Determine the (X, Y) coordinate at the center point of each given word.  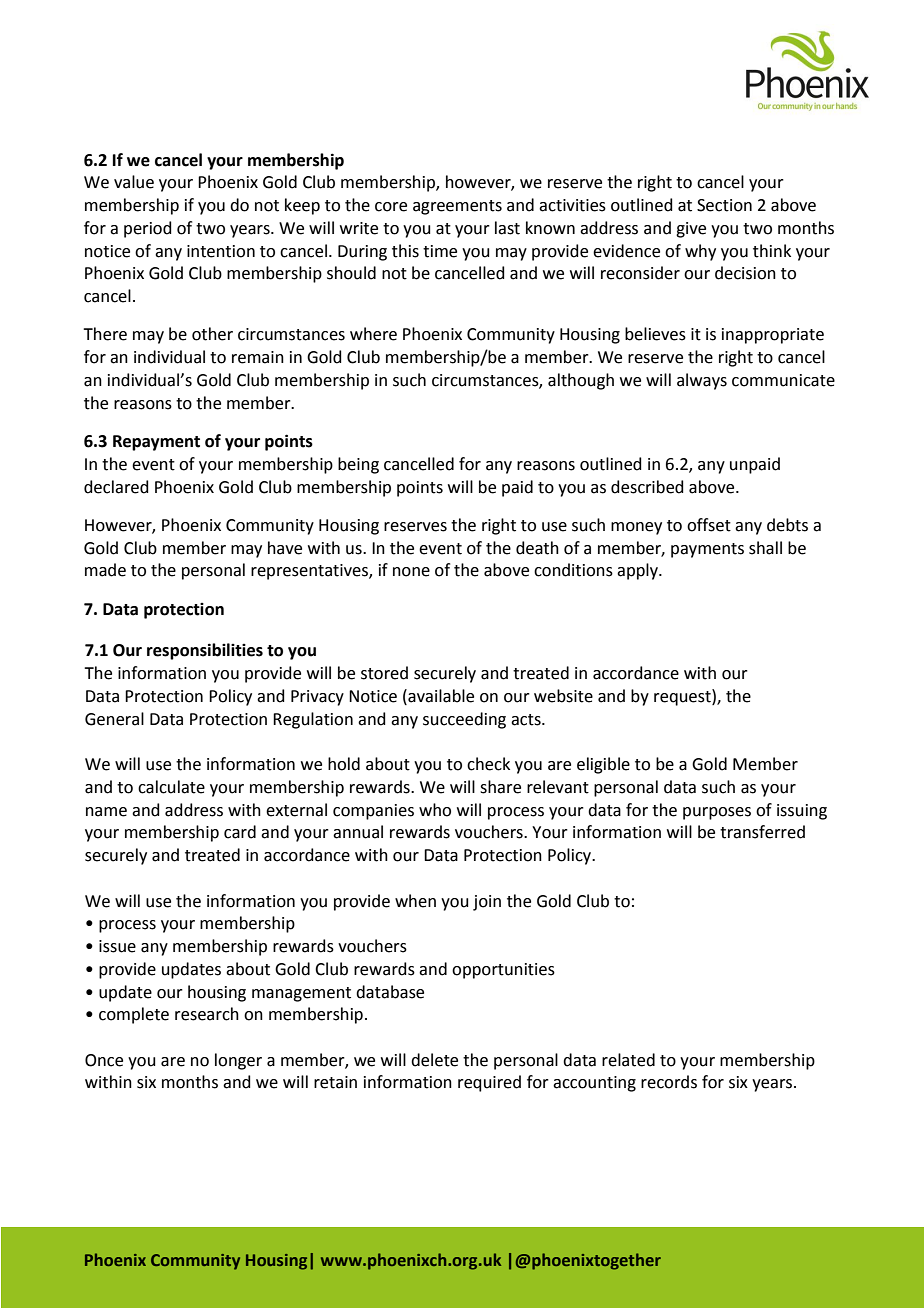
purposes (717, 813)
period (148, 229)
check (488, 764)
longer (238, 1061)
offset (709, 525)
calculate (171, 787)
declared (116, 487)
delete (434, 1060)
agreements (457, 207)
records (669, 1082)
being (358, 465)
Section (724, 205)
